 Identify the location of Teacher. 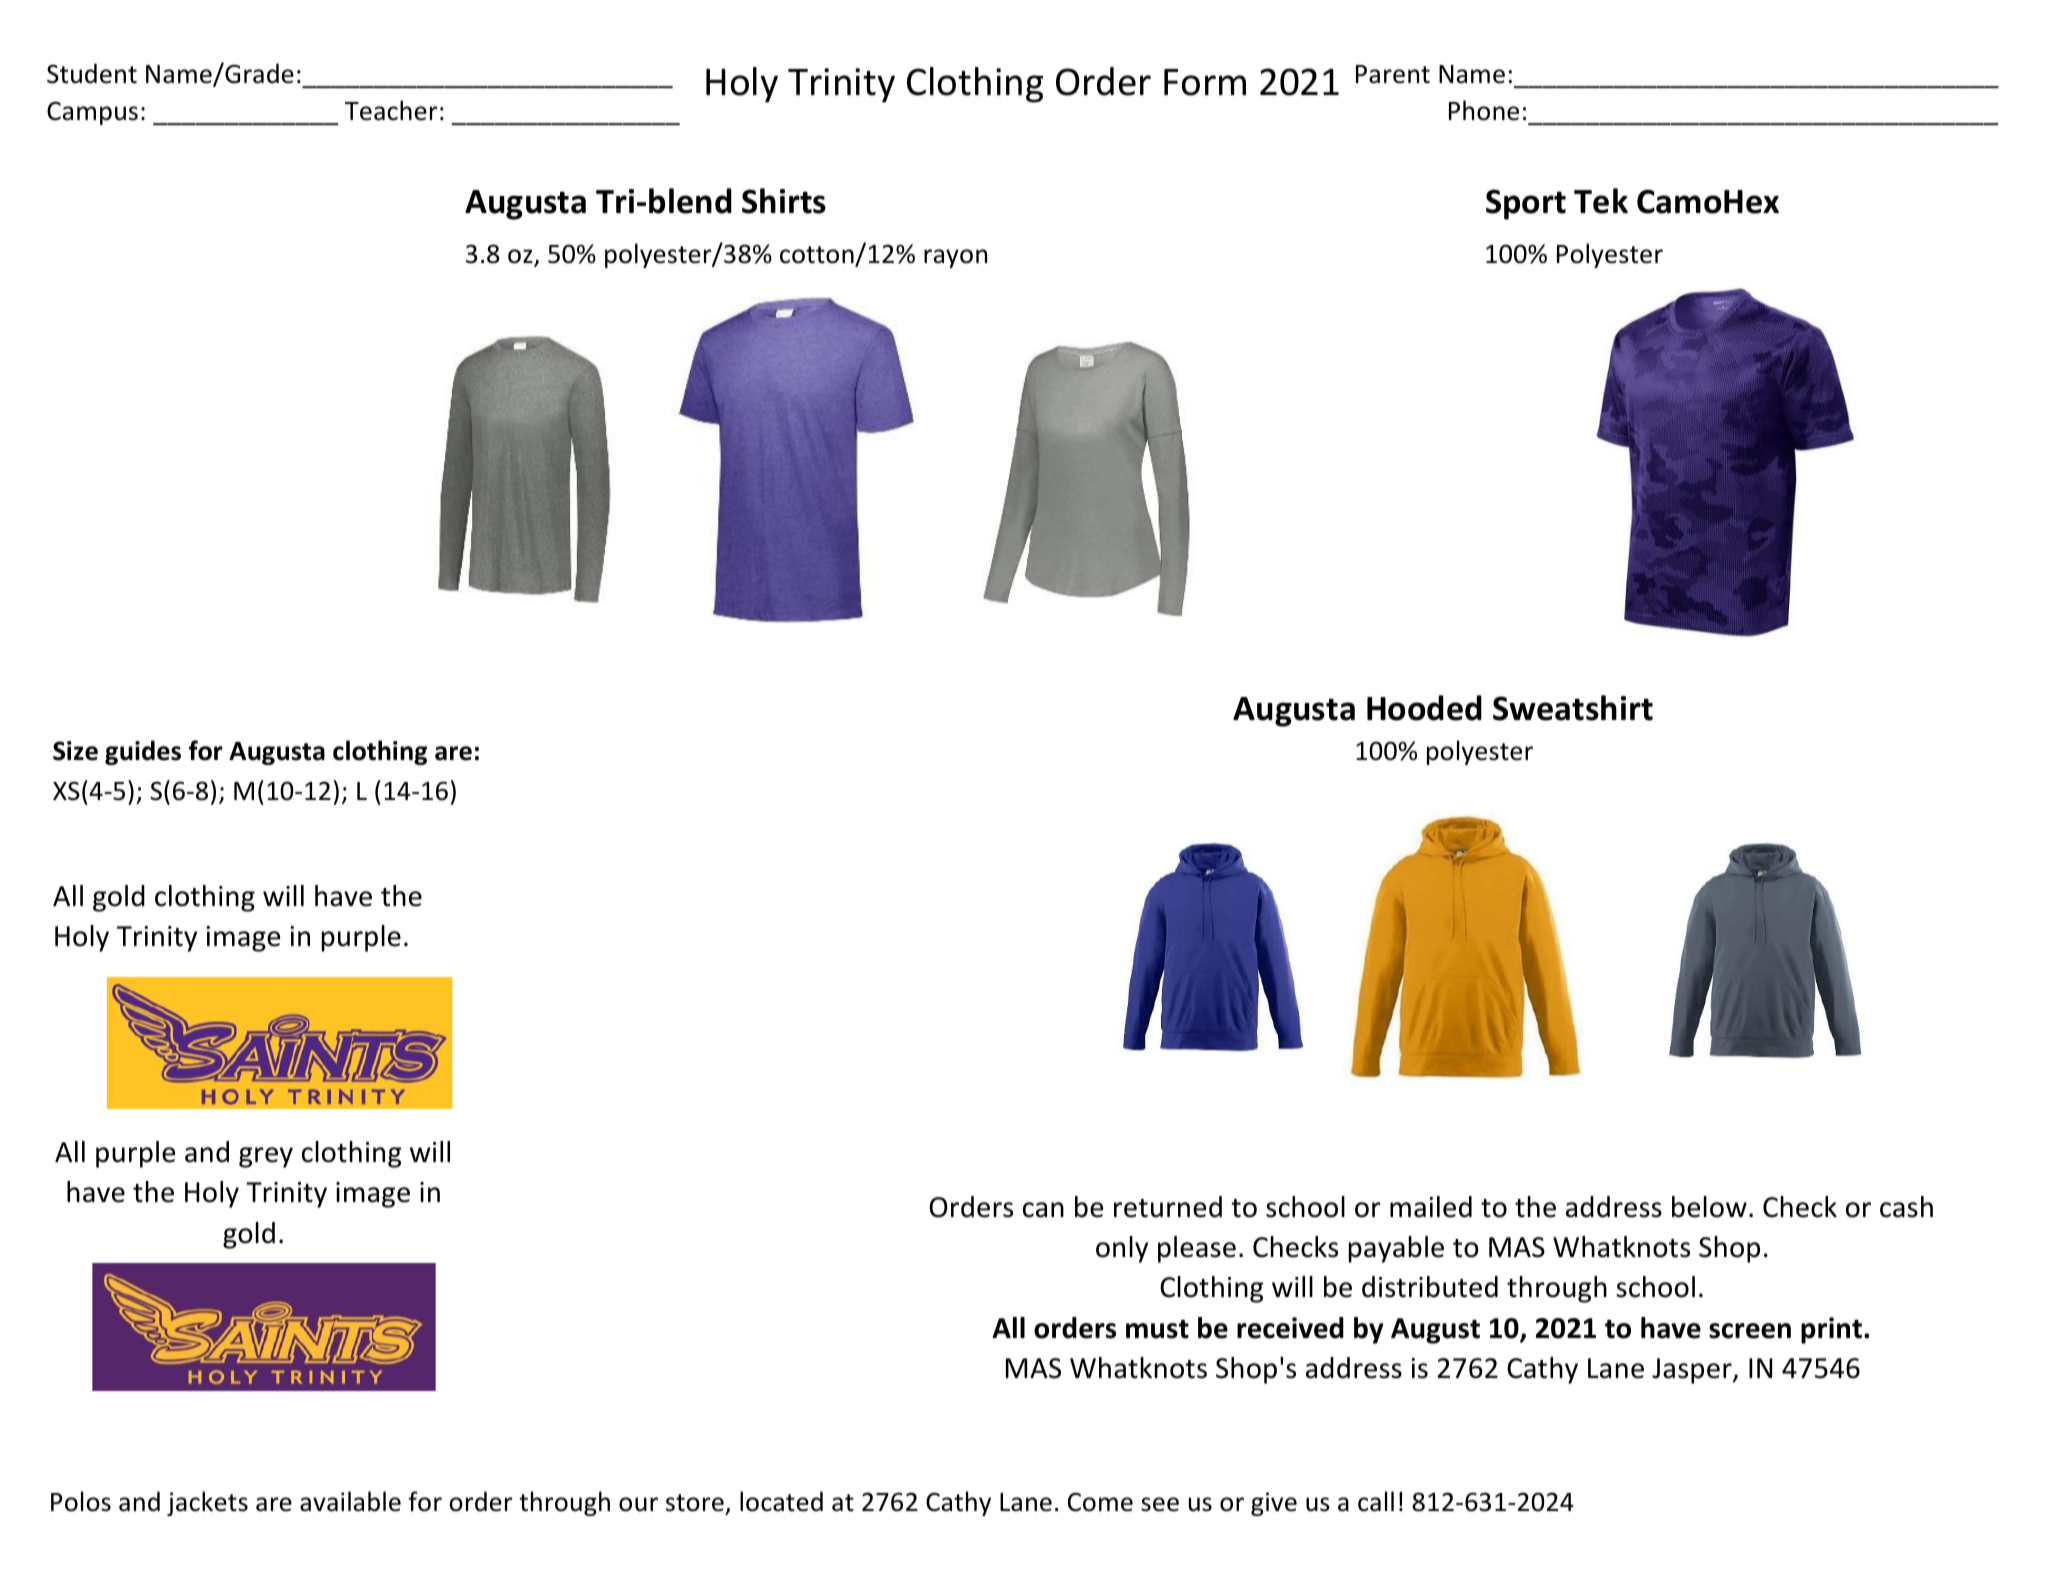
(391, 110).
